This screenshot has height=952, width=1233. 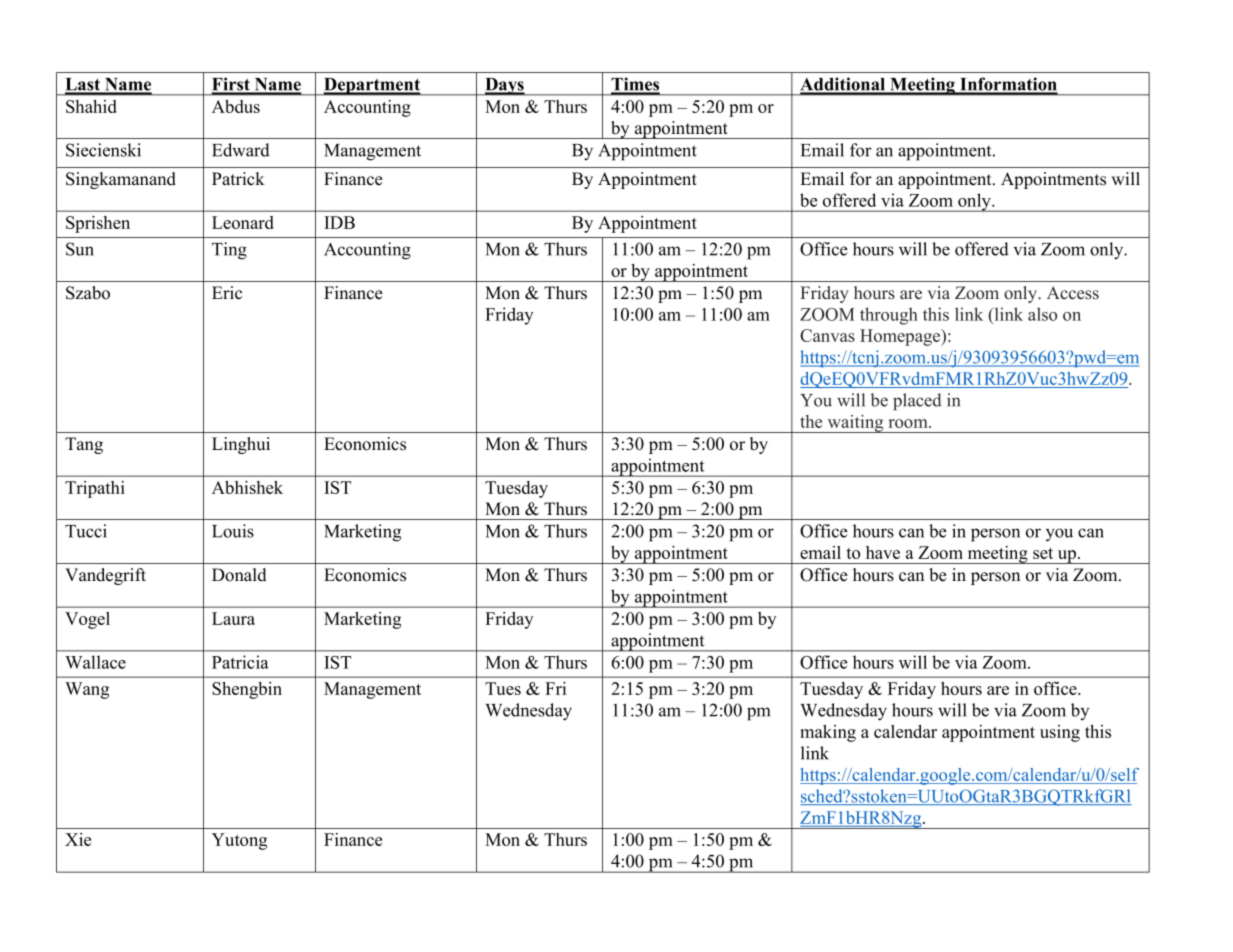 I want to click on Abdus, so click(x=236, y=106).
